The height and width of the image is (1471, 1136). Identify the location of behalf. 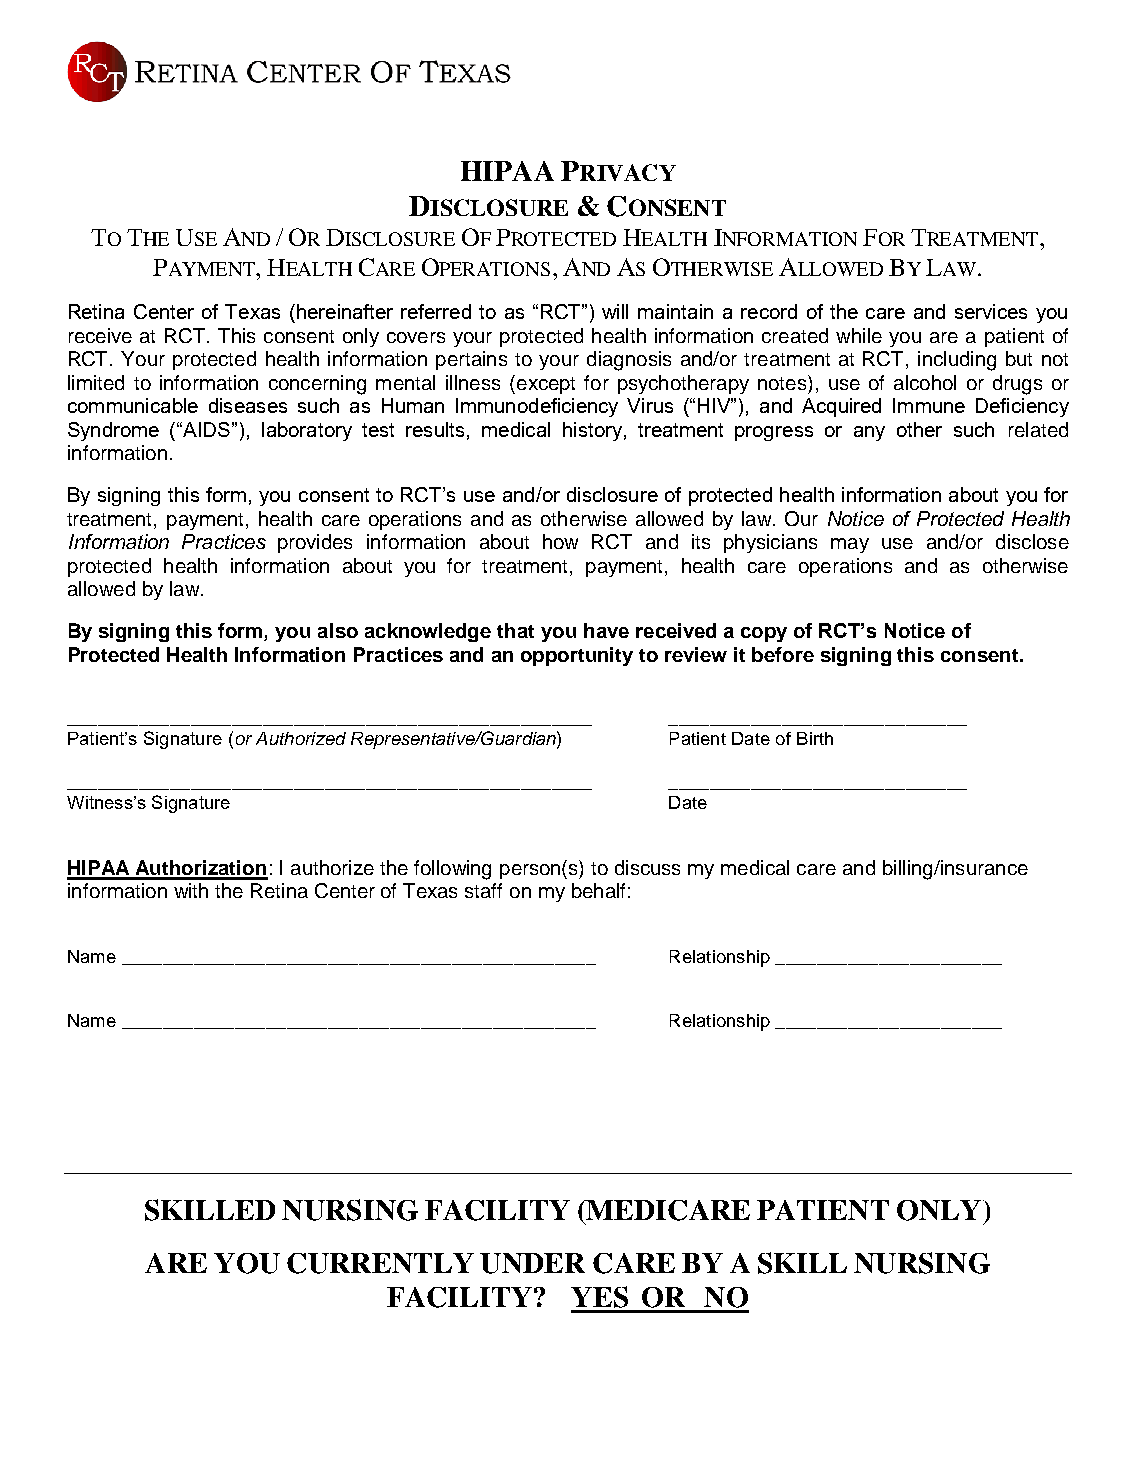
(598, 890).
